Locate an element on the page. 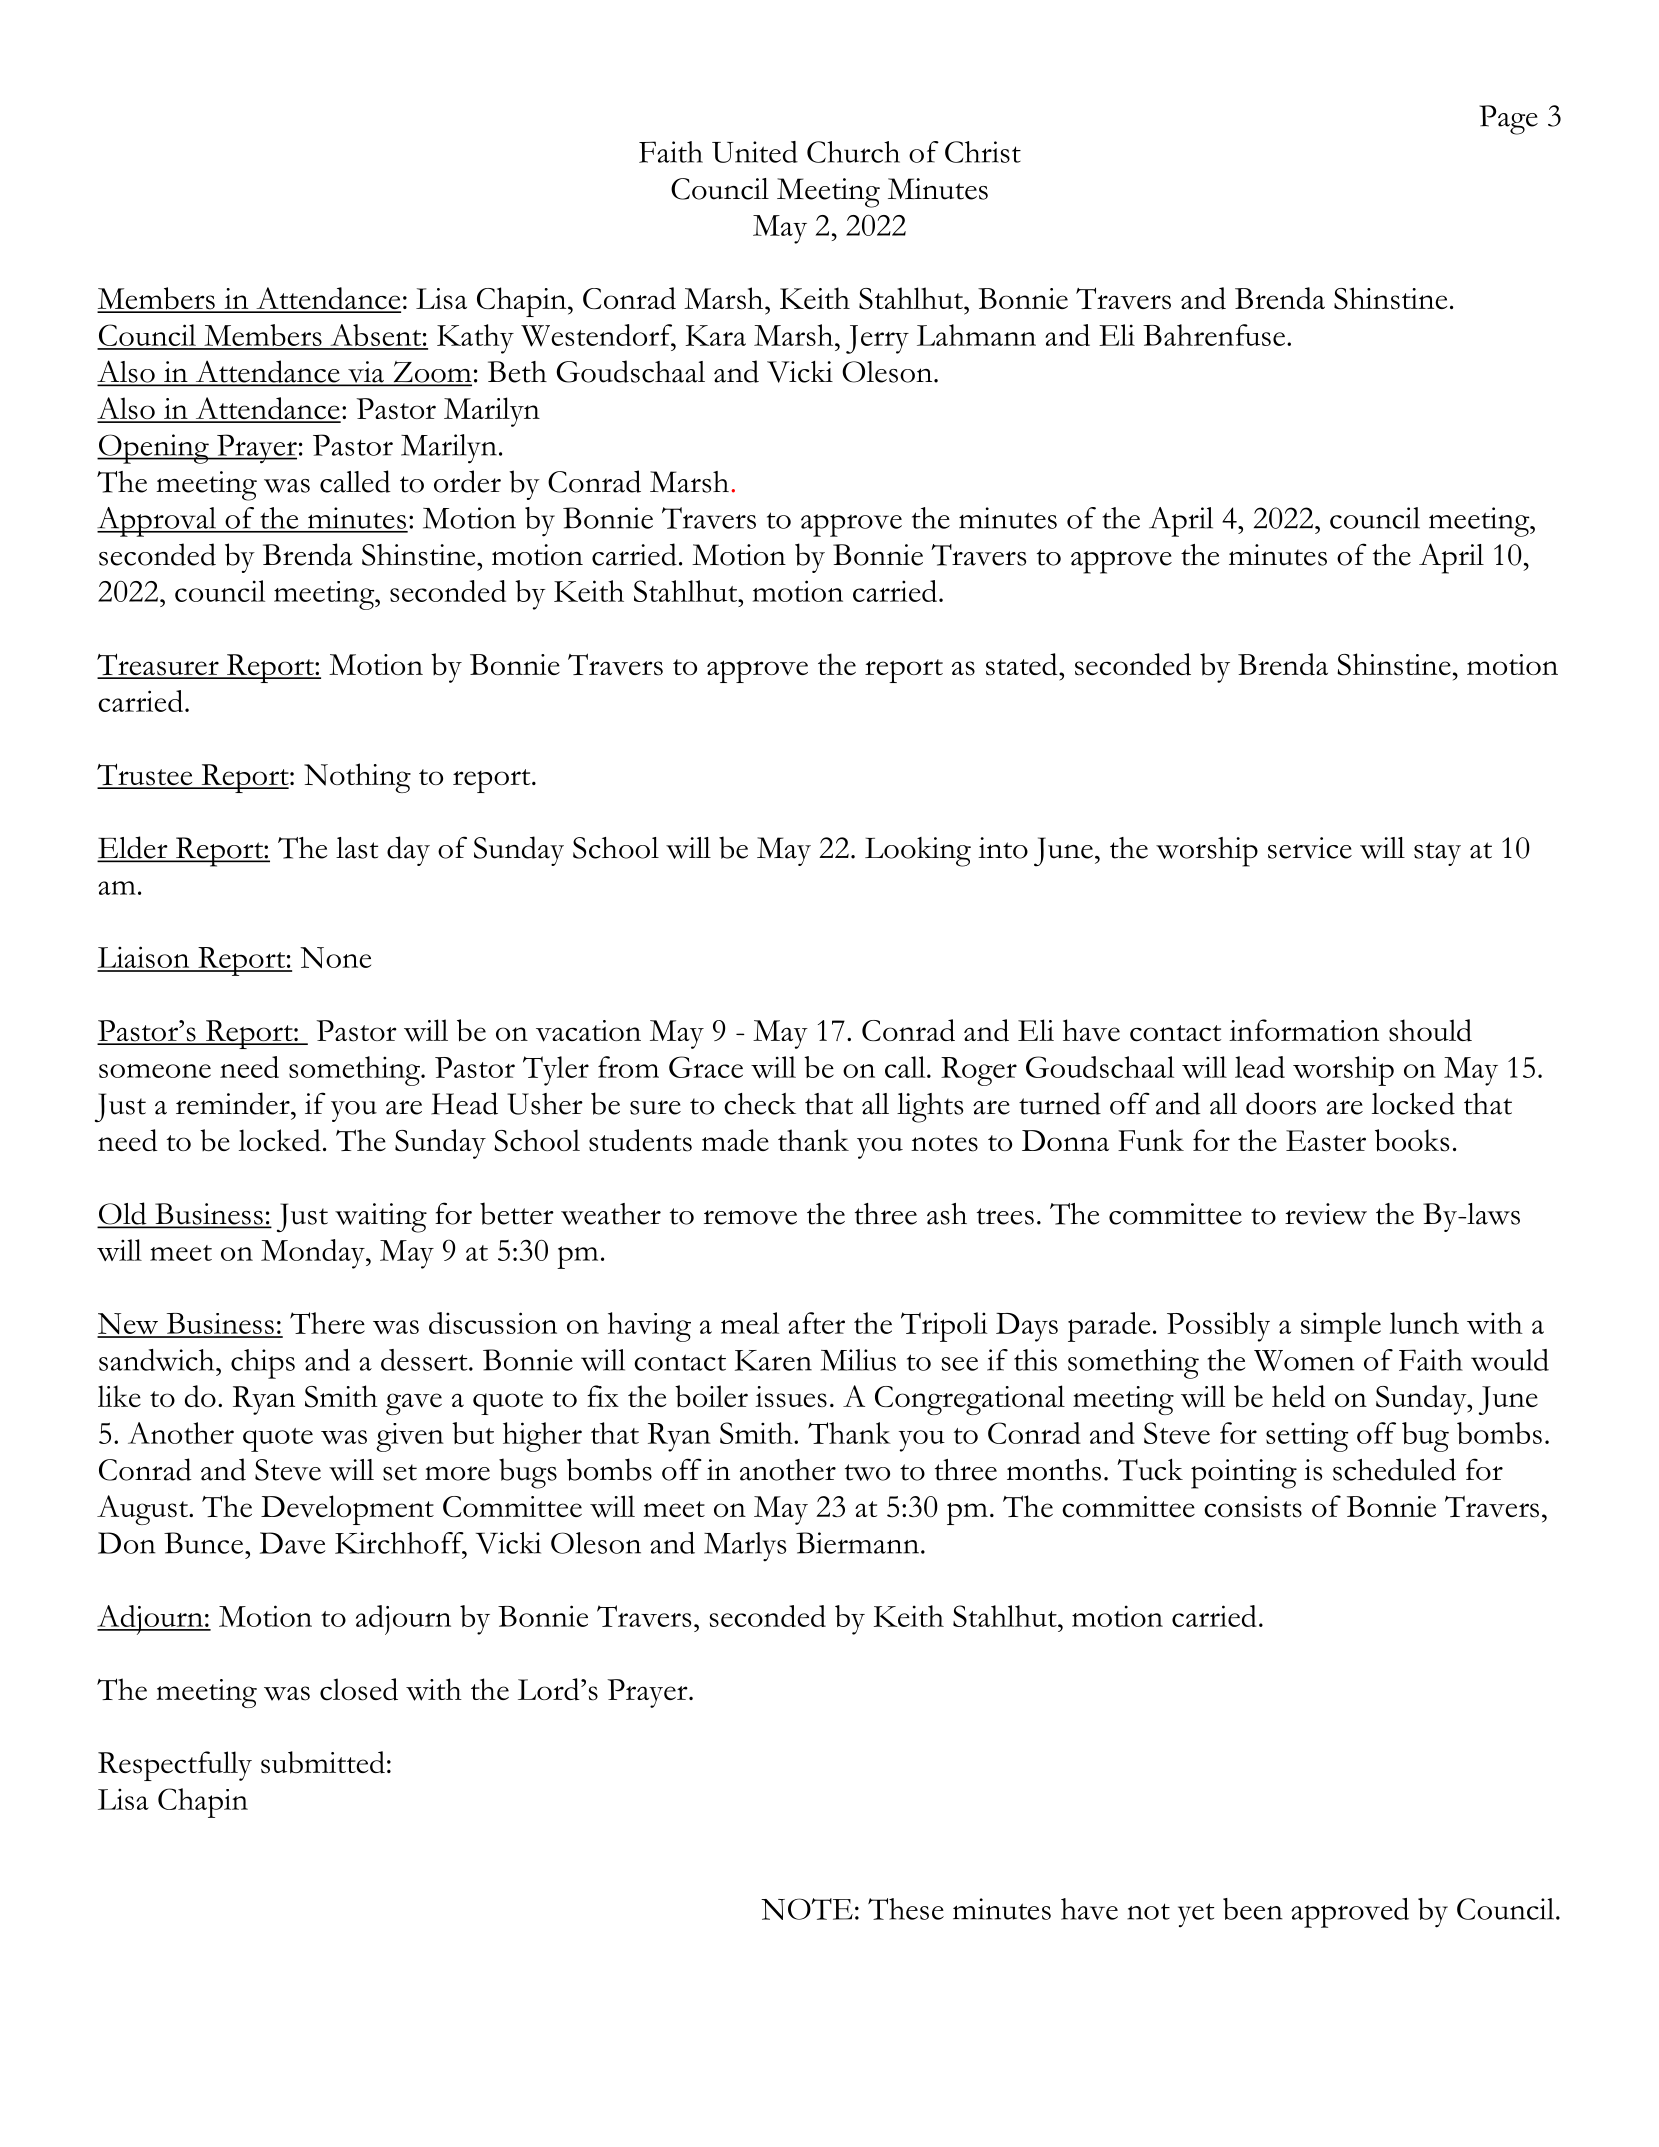  last is located at coordinates (357, 848).
